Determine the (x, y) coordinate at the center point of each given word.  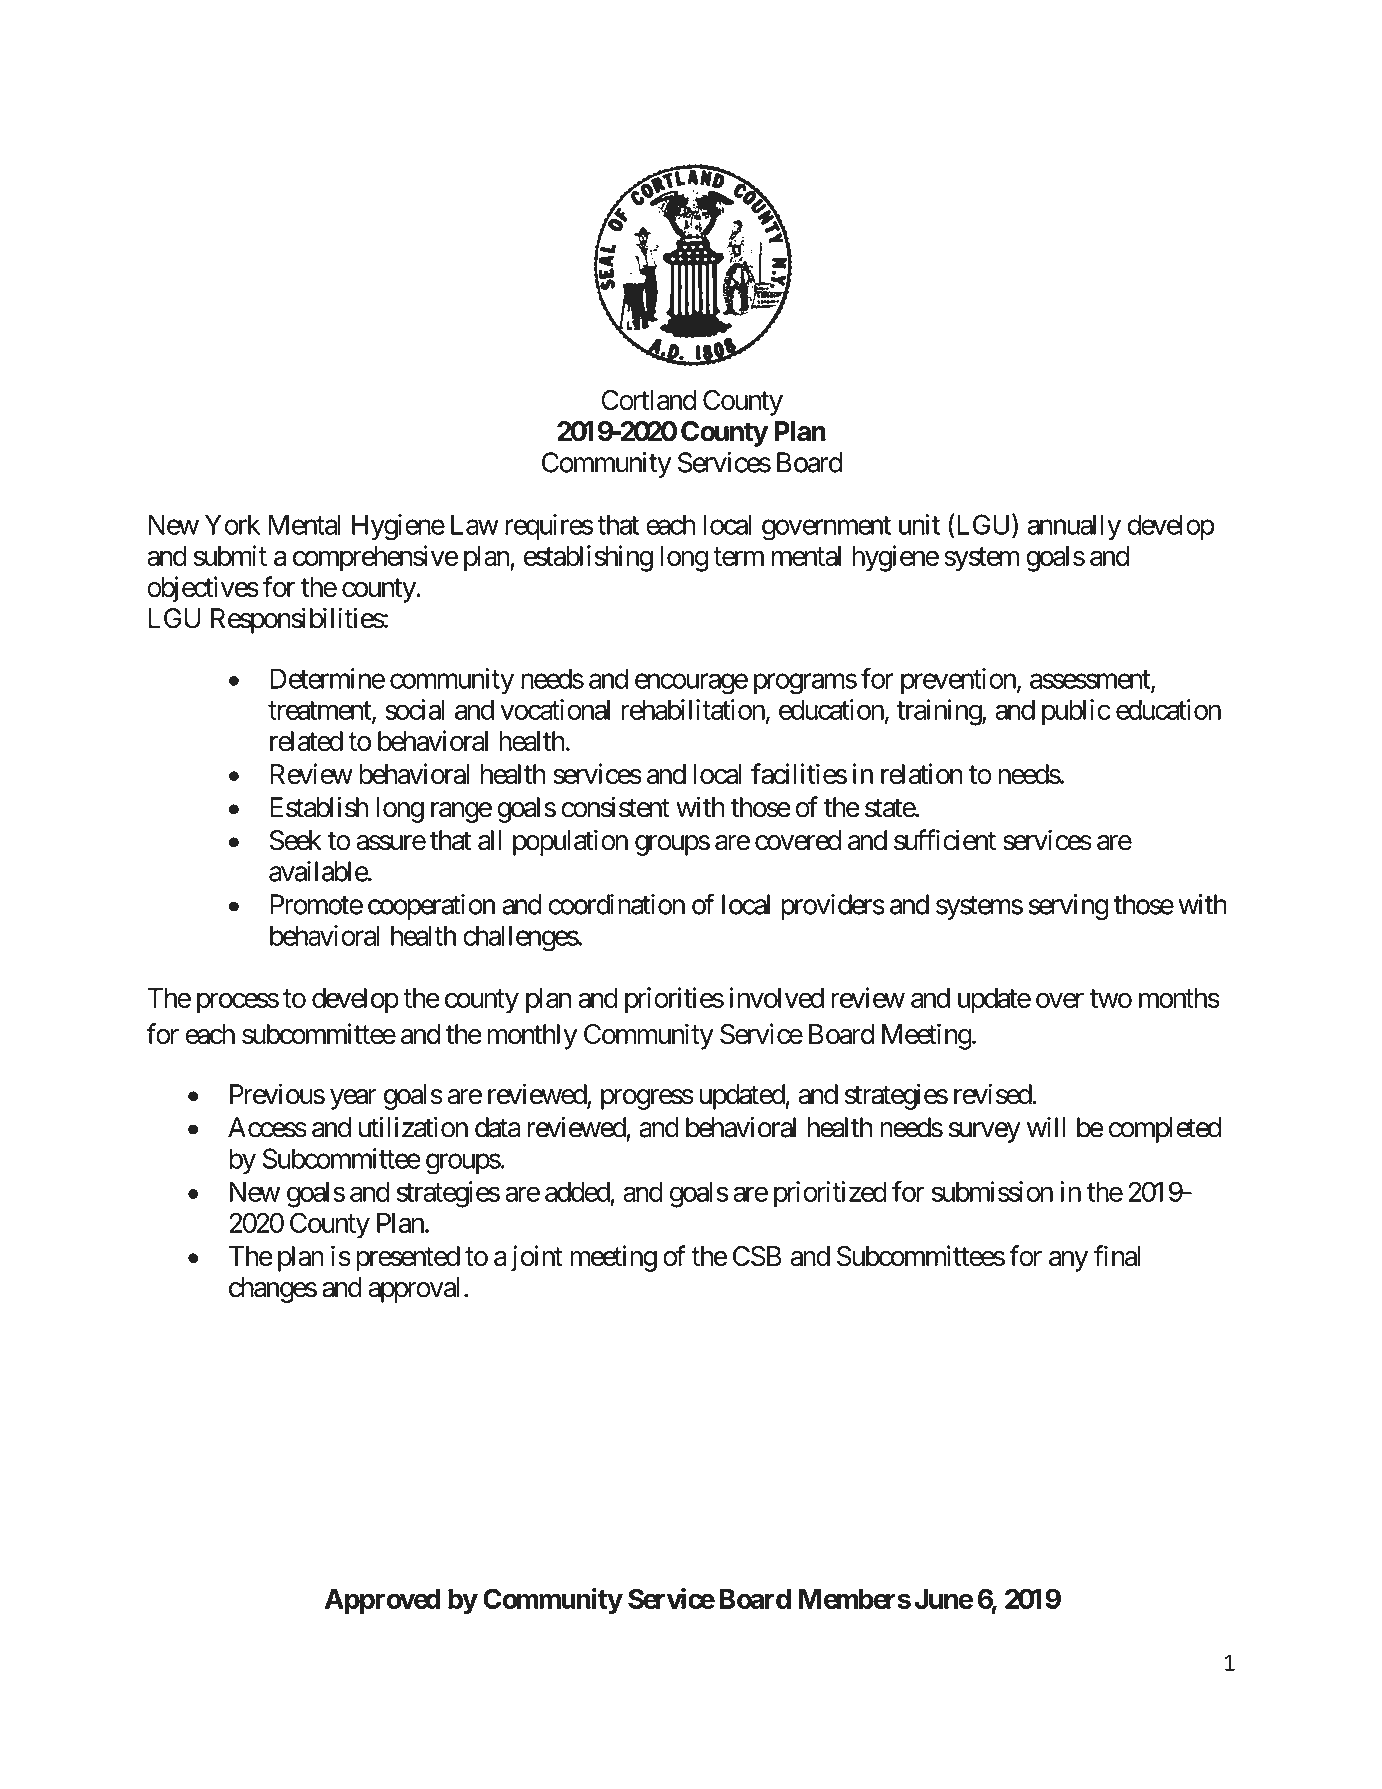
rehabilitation (693, 709)
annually (1074, 527)
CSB (757, 1256)
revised (993, 1094)
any (1068, 1261)
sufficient (945, 840)
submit (230, 555)
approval (414, 1290)
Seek (296, 840)
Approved (383, 1602)
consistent (615, 807)
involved (777, 997)
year (353, 1099)
